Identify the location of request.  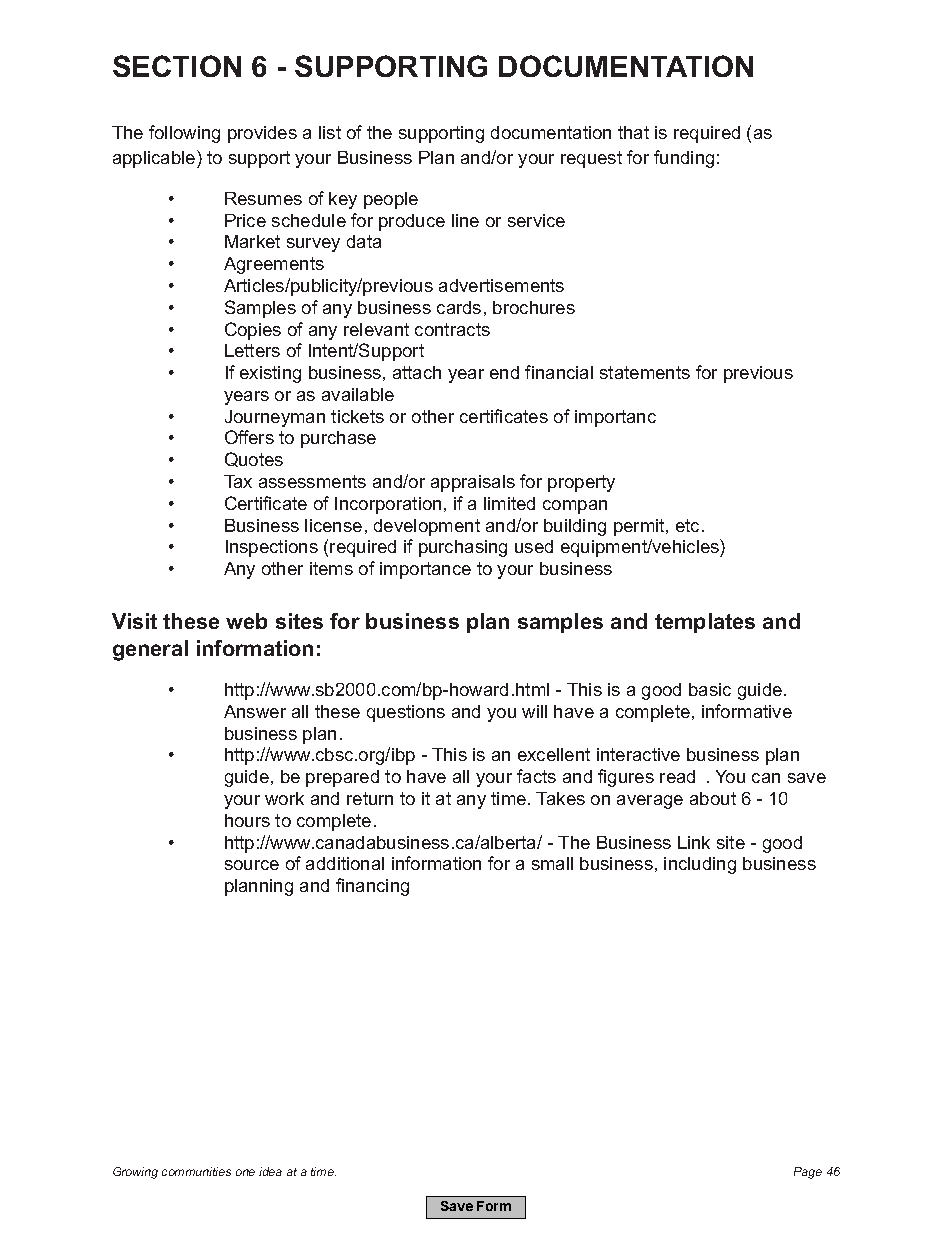
(591, 159).
